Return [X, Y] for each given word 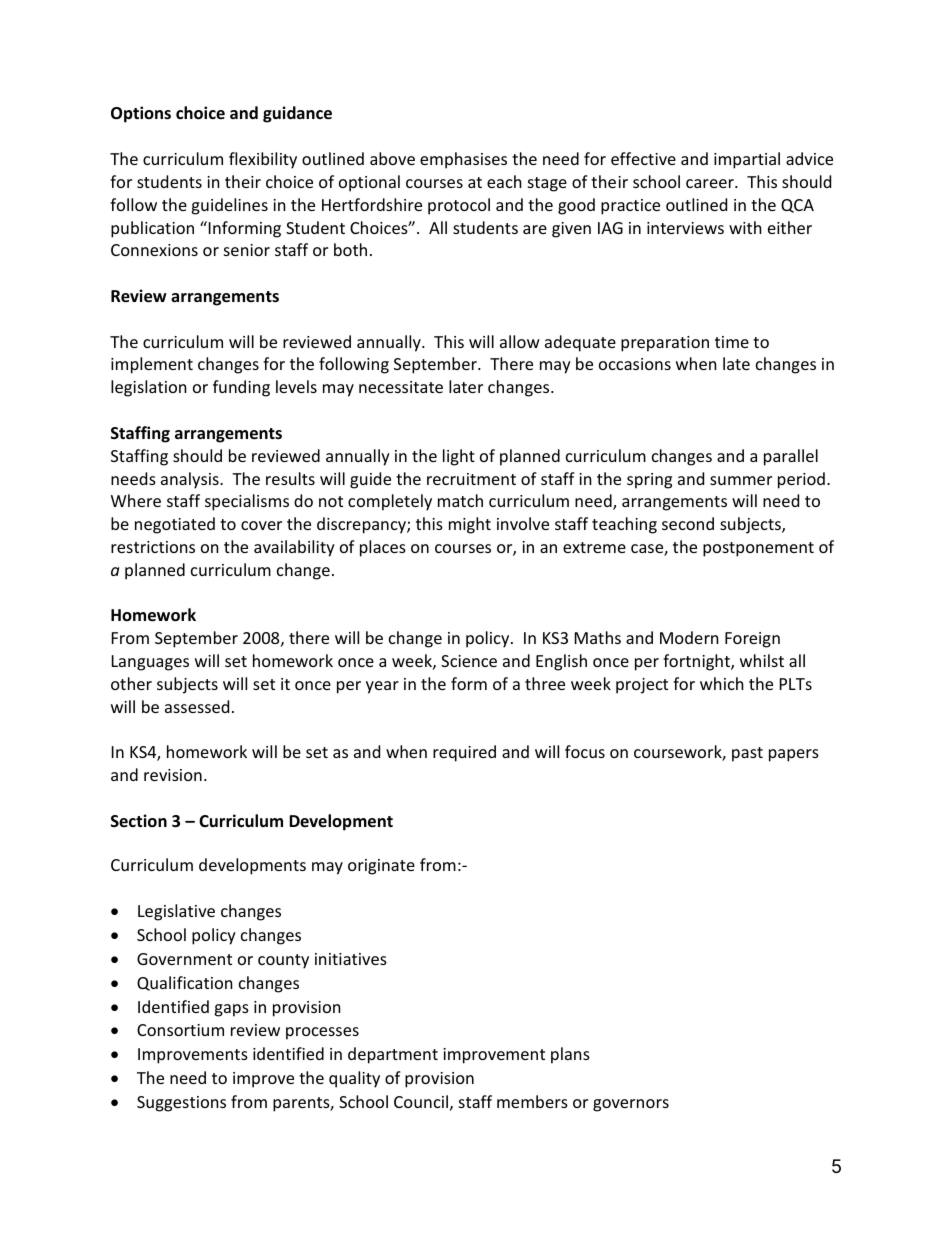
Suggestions [181, 1104]
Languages [150, 663]
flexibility [263, 160]
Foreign [752, 640]
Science [469, 661]
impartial [747, 160]
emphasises [463, 160]
